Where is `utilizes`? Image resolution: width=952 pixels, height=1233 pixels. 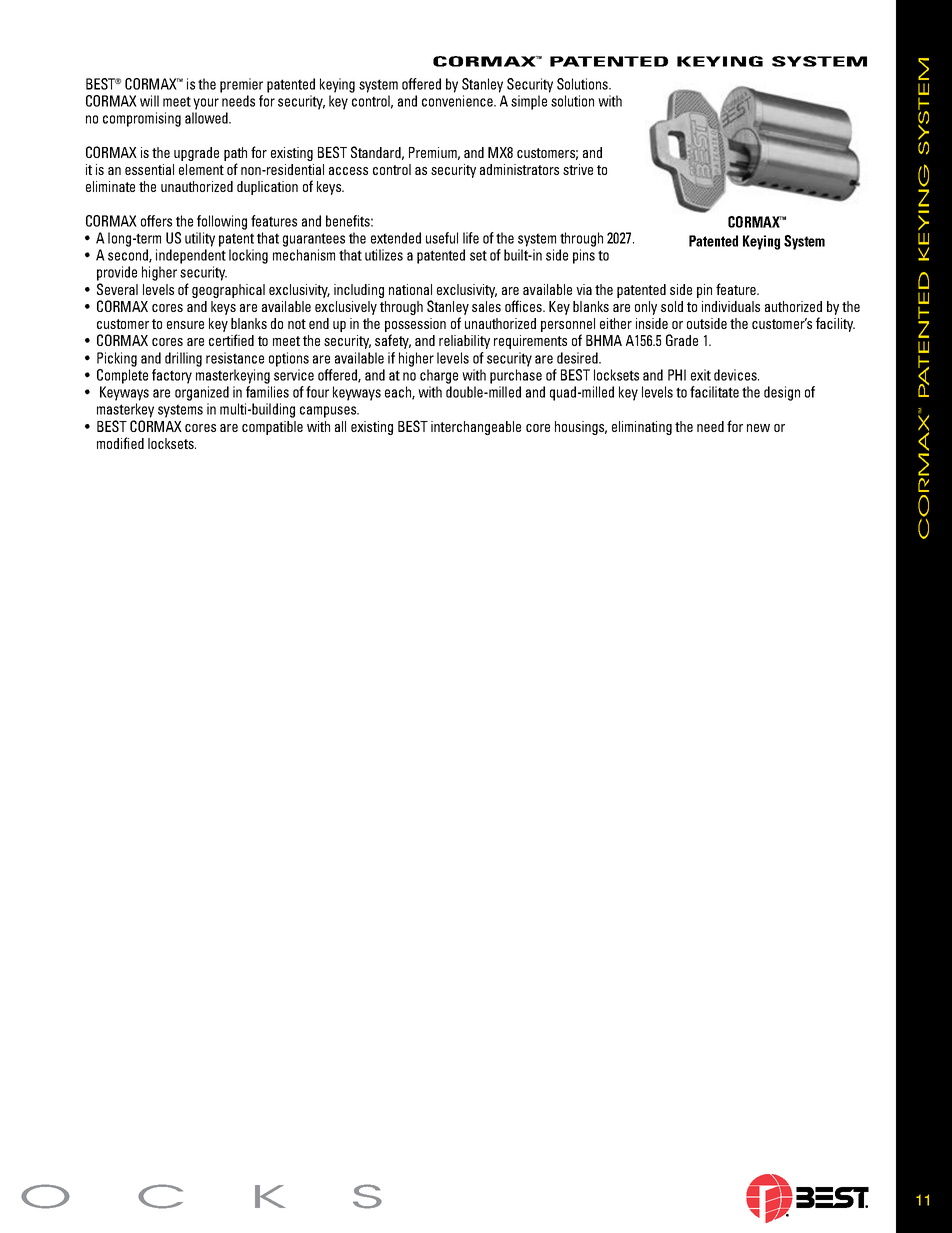 utilizes is located at coordinates (384, 255).
